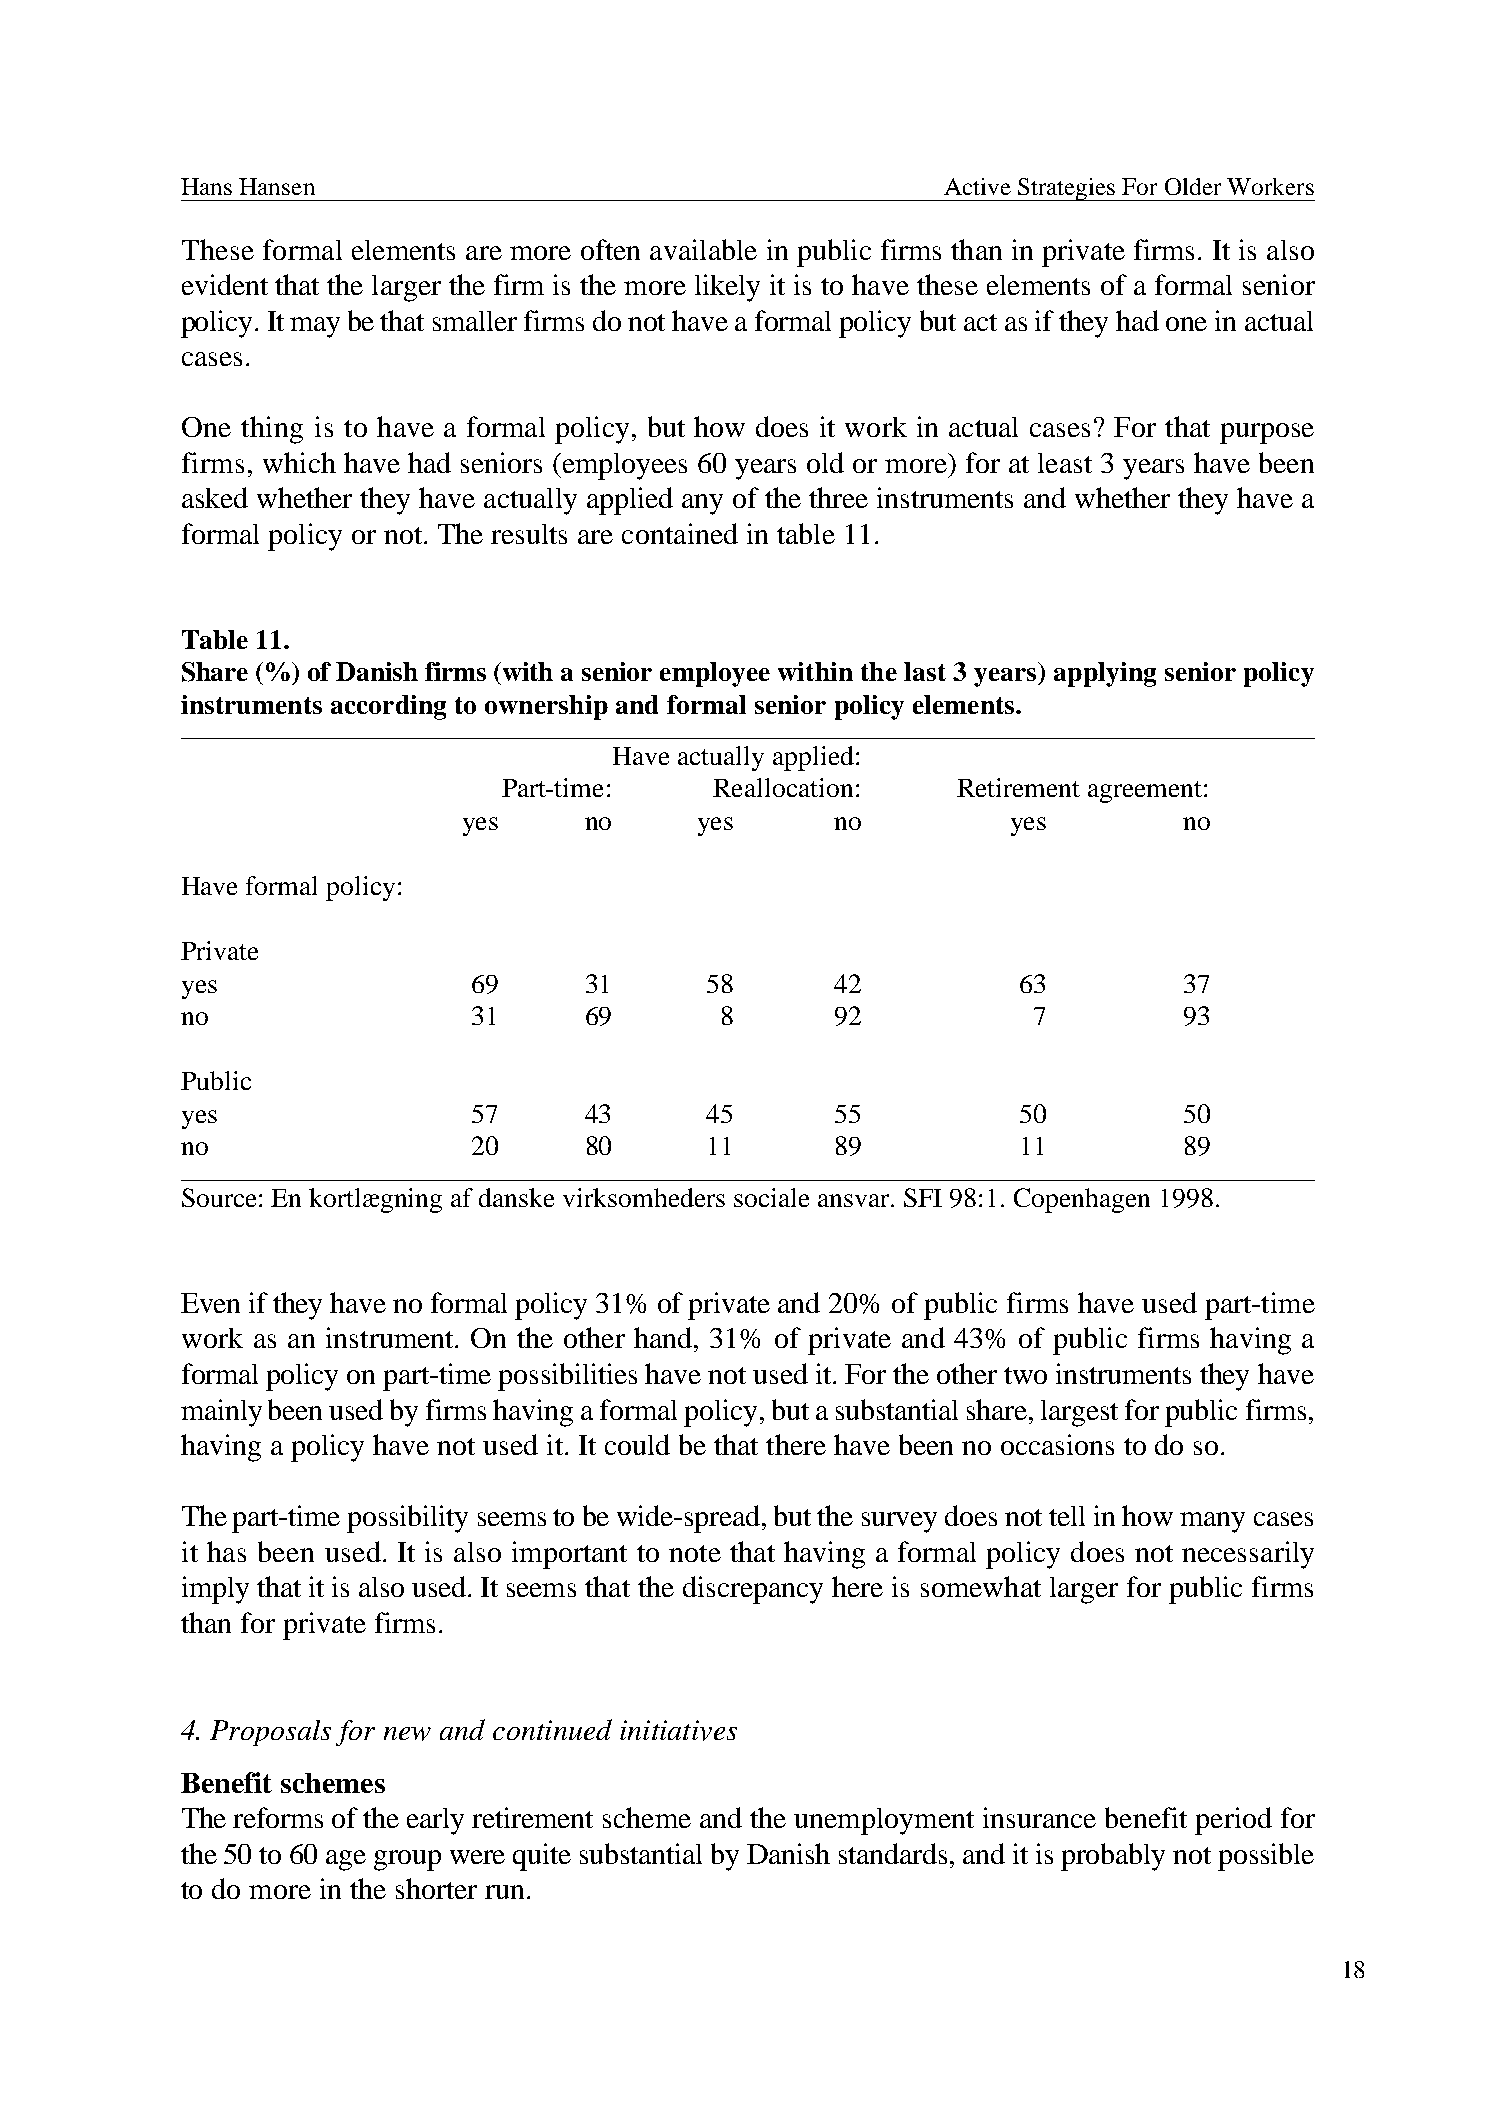 The height and width of the screenshot is (2114, 1494). Describe the element at coordinates (315, 327) in the screenshot. I see `may` at that location.
